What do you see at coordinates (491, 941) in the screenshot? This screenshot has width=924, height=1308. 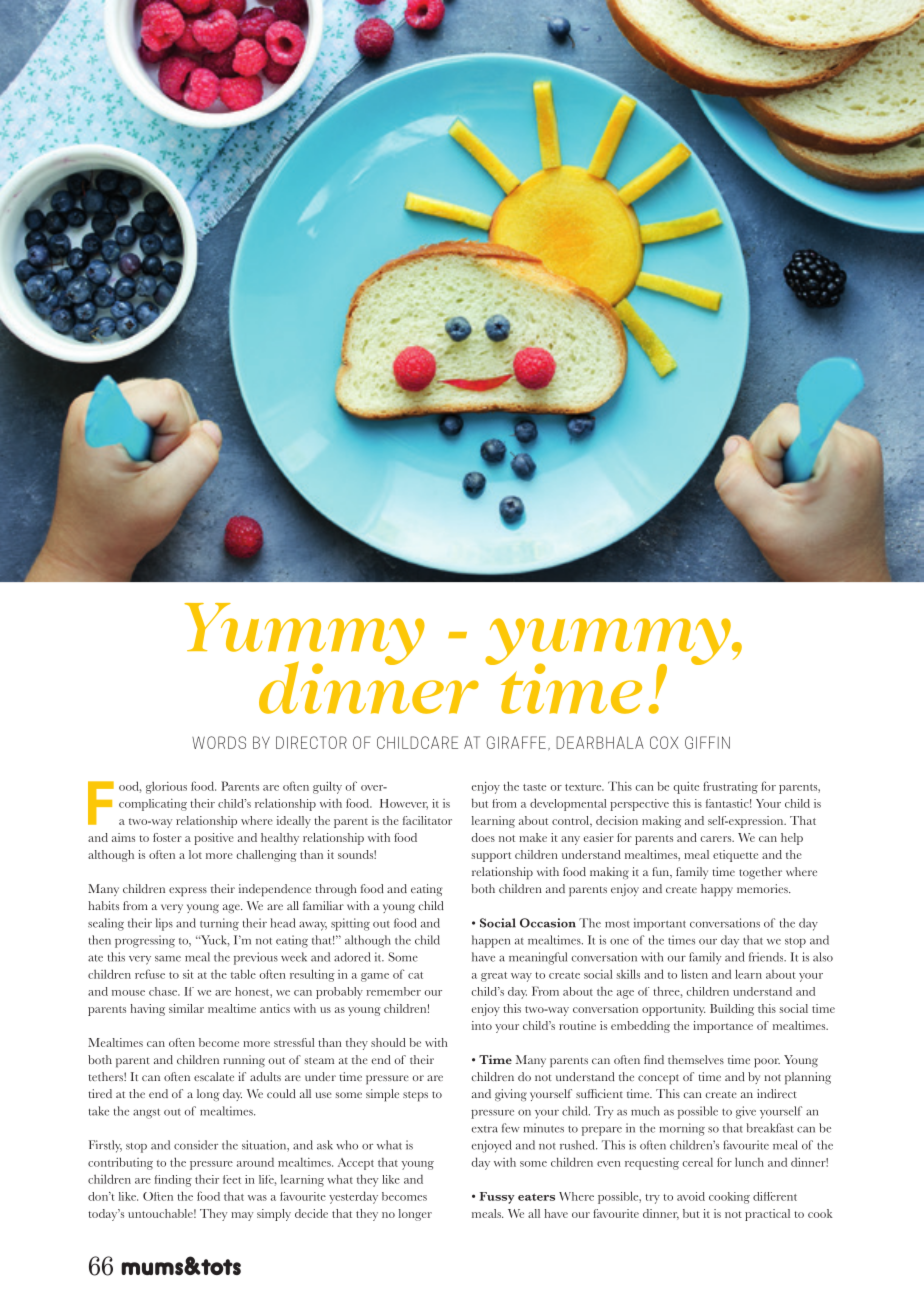 I see `happen` at bounding box center [491, 941].
